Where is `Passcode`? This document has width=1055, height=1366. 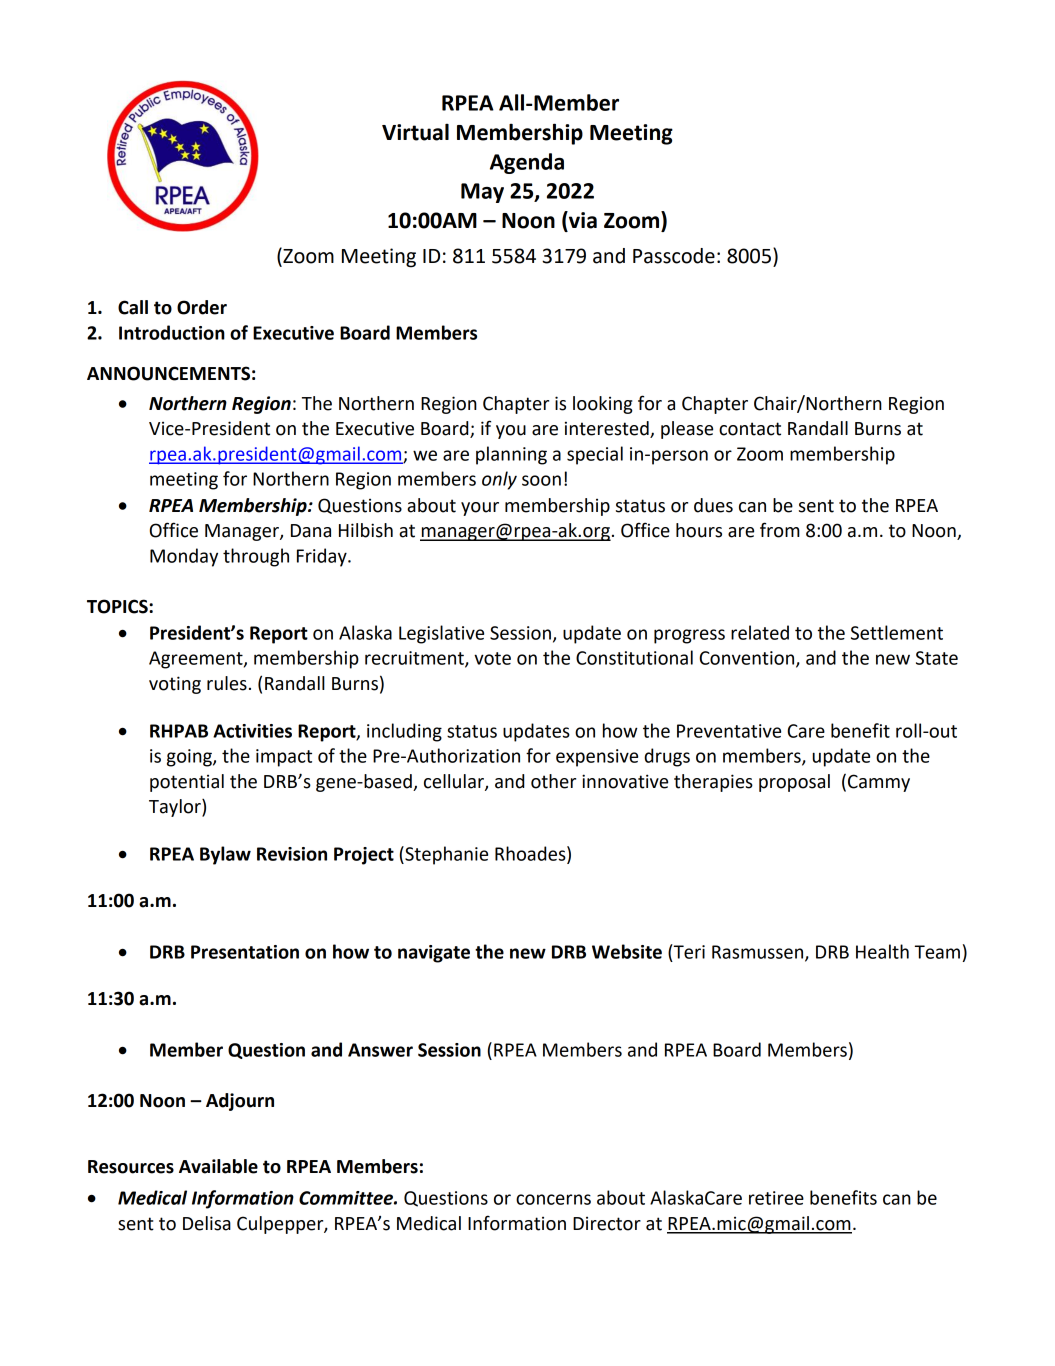 Passcode is located at coordinates (674, 256).
